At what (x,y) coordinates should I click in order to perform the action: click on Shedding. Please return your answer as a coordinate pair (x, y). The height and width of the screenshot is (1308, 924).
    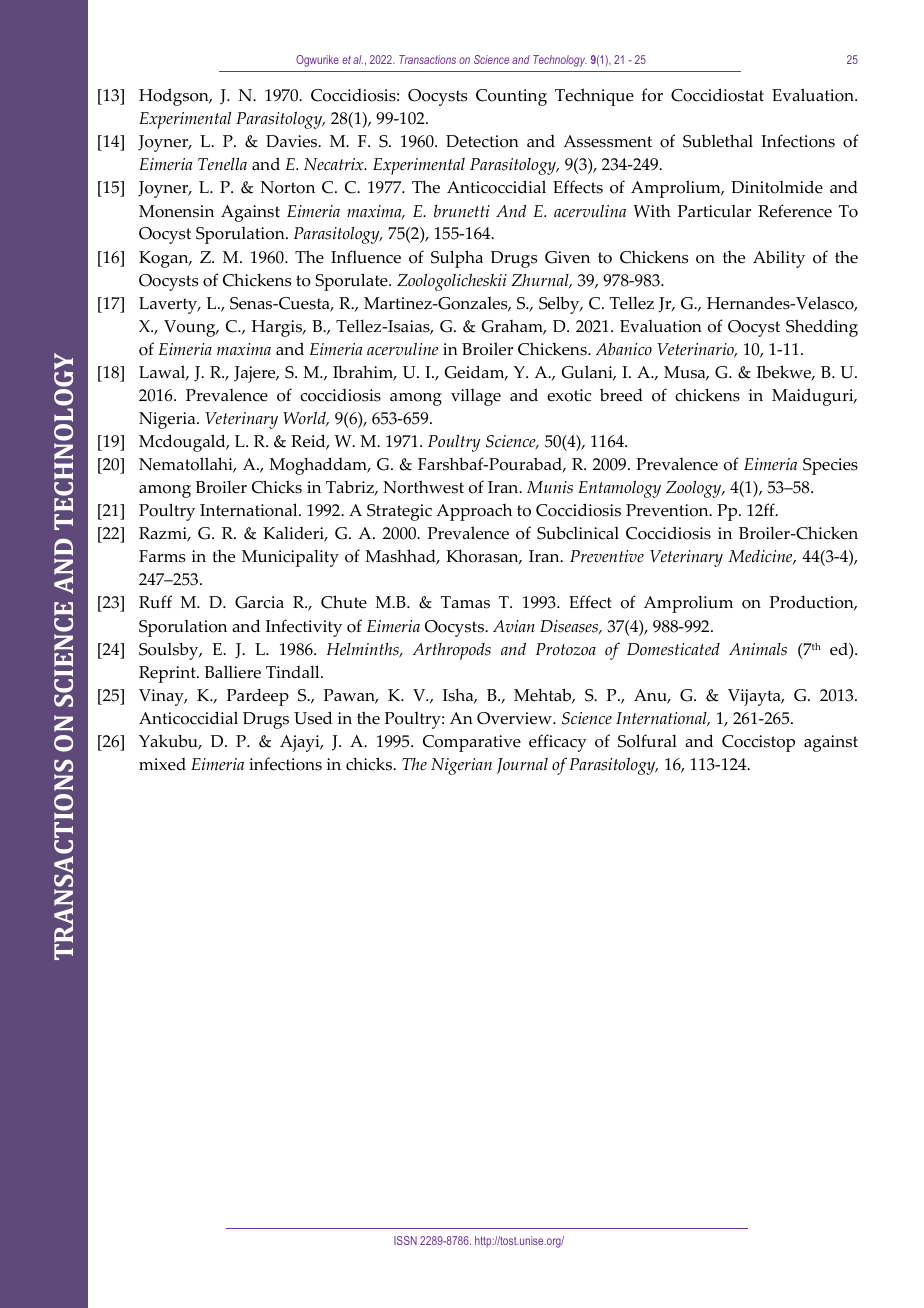
    Looking at the image, I should click on (822, 328).
